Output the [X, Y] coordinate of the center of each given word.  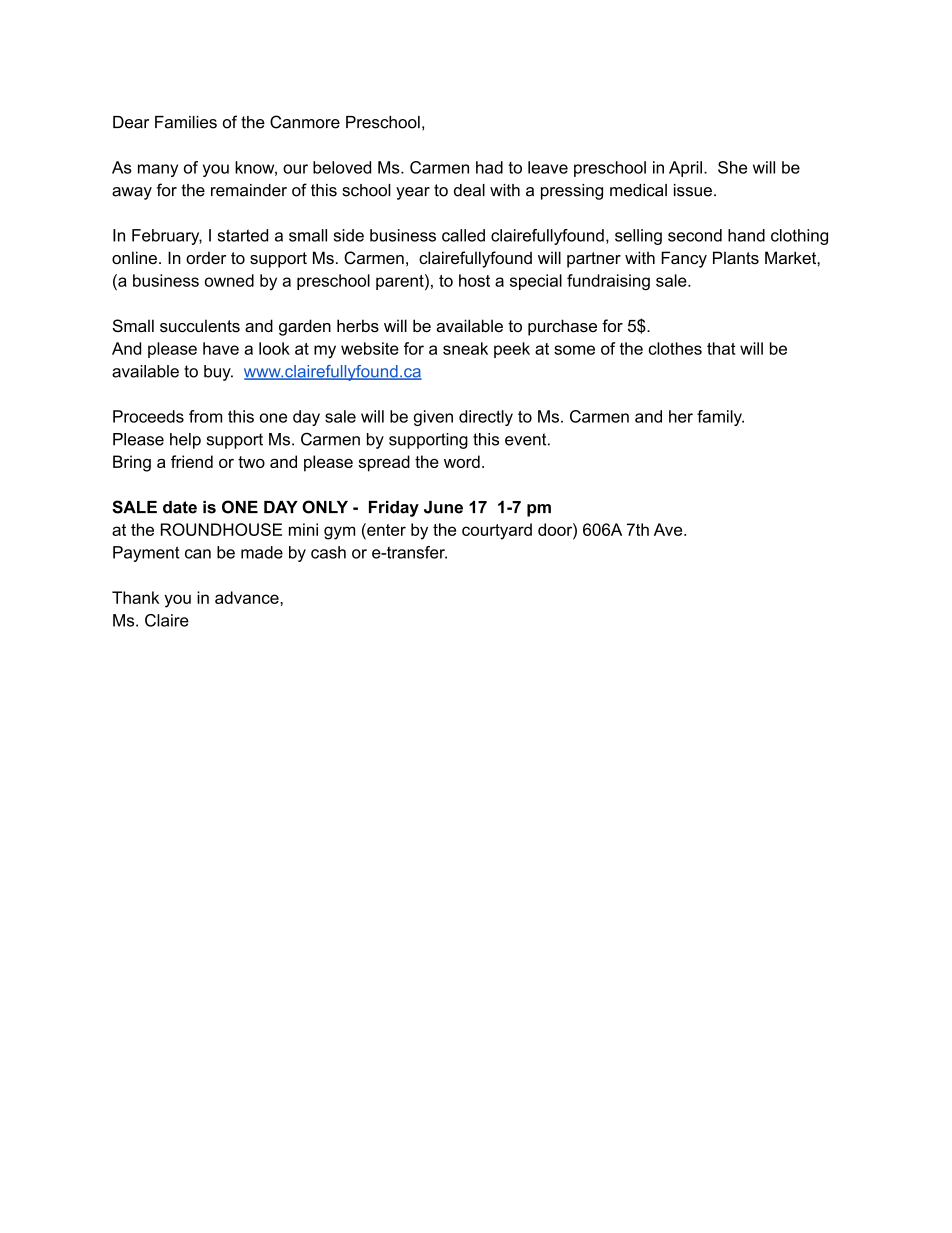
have [221, 348]
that [721, 348]
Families [186, 122]
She [732, 167]
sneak [465, 348]
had [489, 167]
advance [248, 597]
